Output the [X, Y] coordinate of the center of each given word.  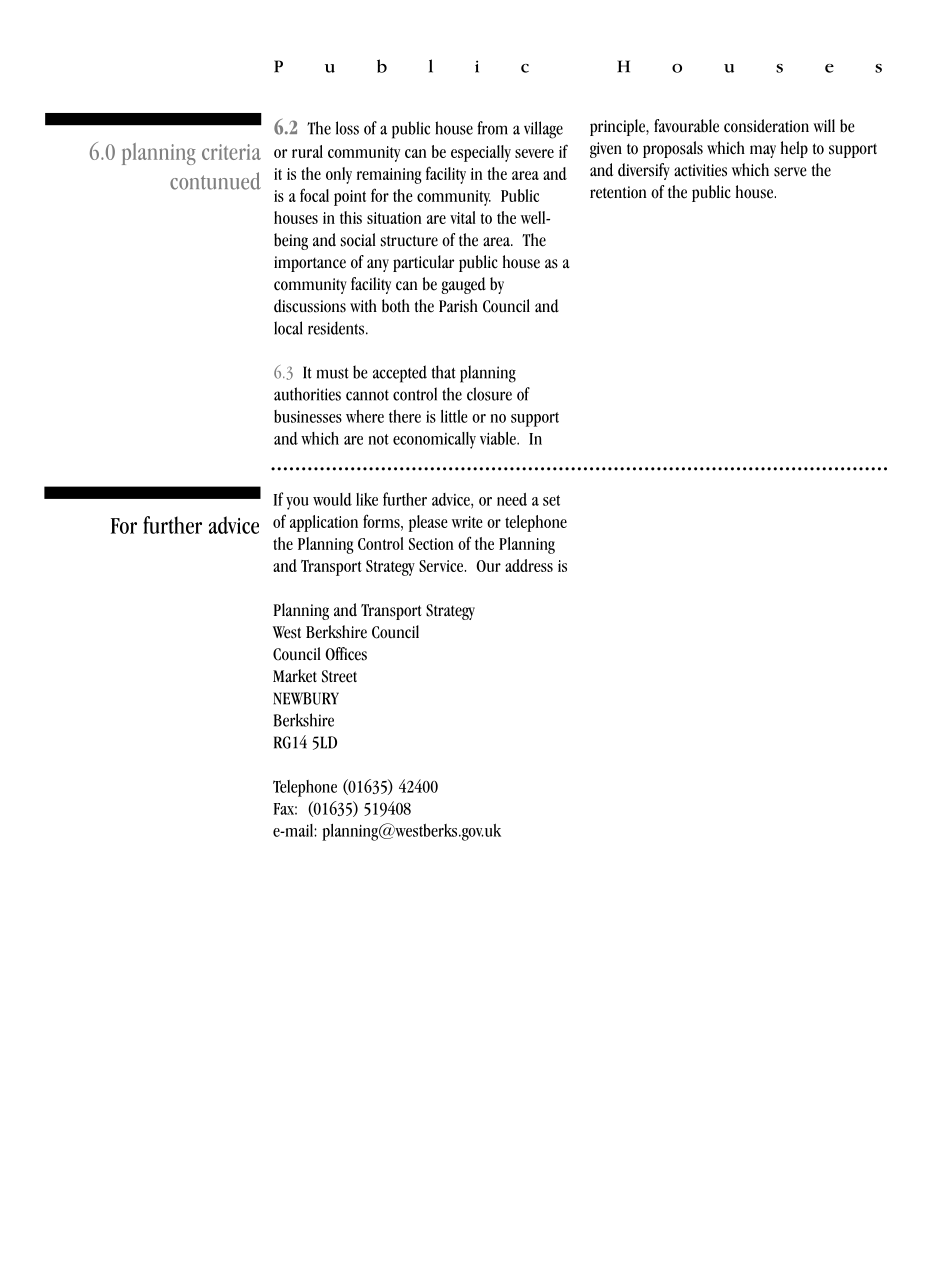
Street [339, 676]
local [288, 328]
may [763, 151]
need [512, 499]
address [529, 565]
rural [307, 151]
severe [534, 153]
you [297, 503]
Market [295, 676]
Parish [458, 306]
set [551, 500]
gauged [464, 285]
